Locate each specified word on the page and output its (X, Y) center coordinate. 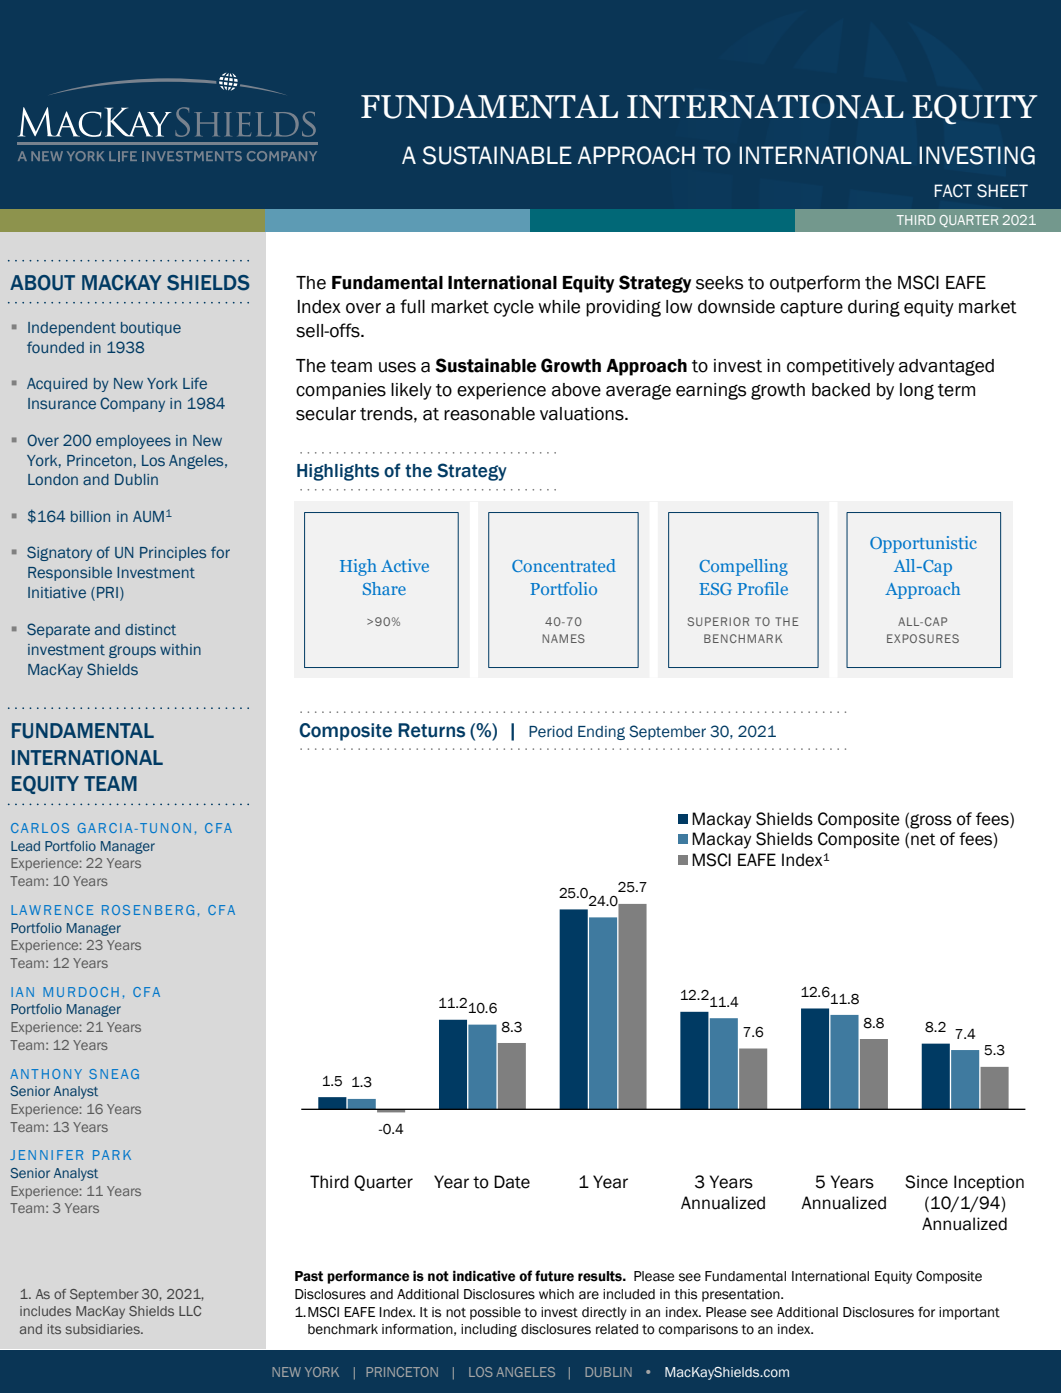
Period (550, 732)
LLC (190, 1311)
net (923, 839)
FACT (953, 191)
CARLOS (40, 828)
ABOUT (42, 283)
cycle (514, 308)
